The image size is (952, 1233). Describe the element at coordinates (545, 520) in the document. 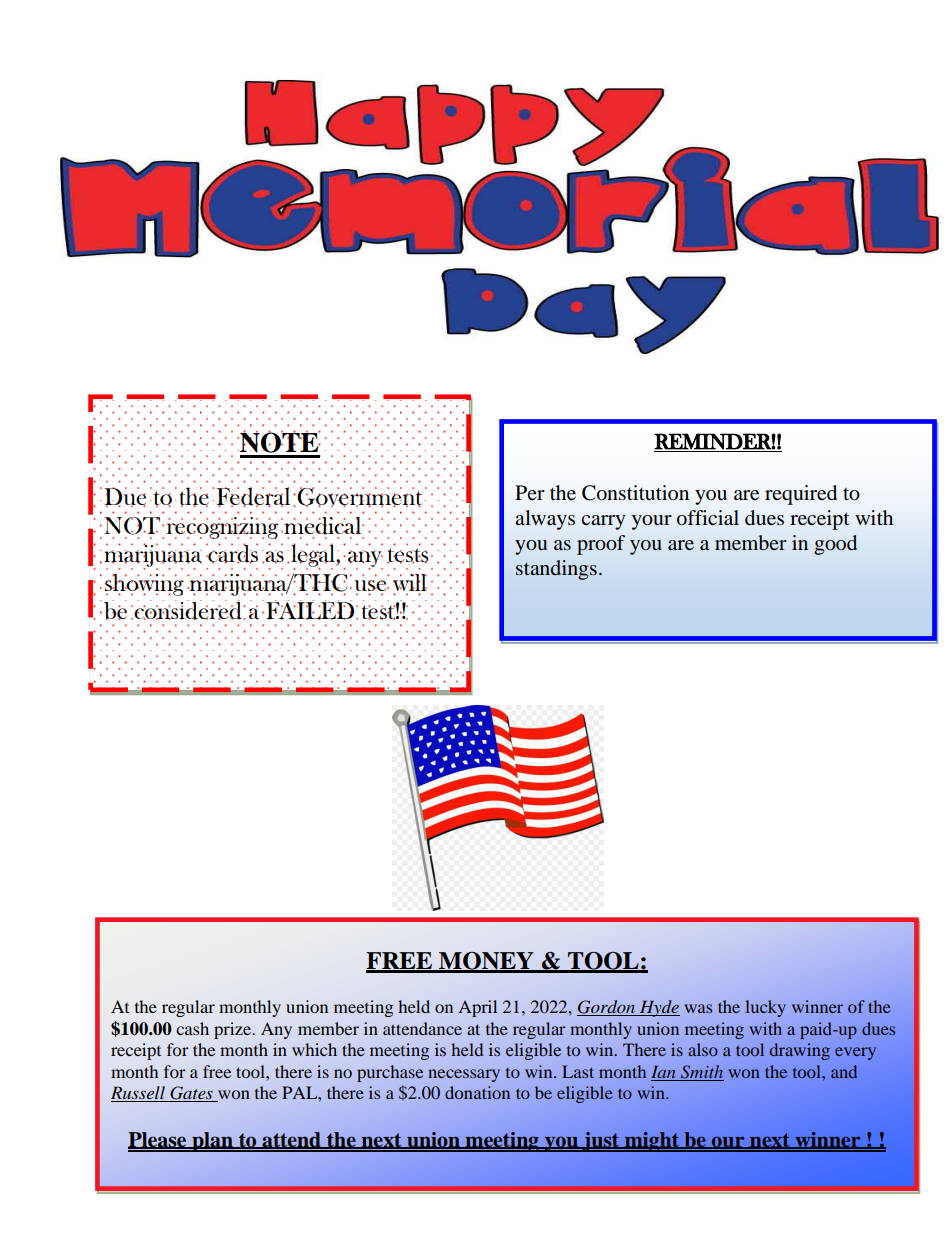

I see `always` at that location.
